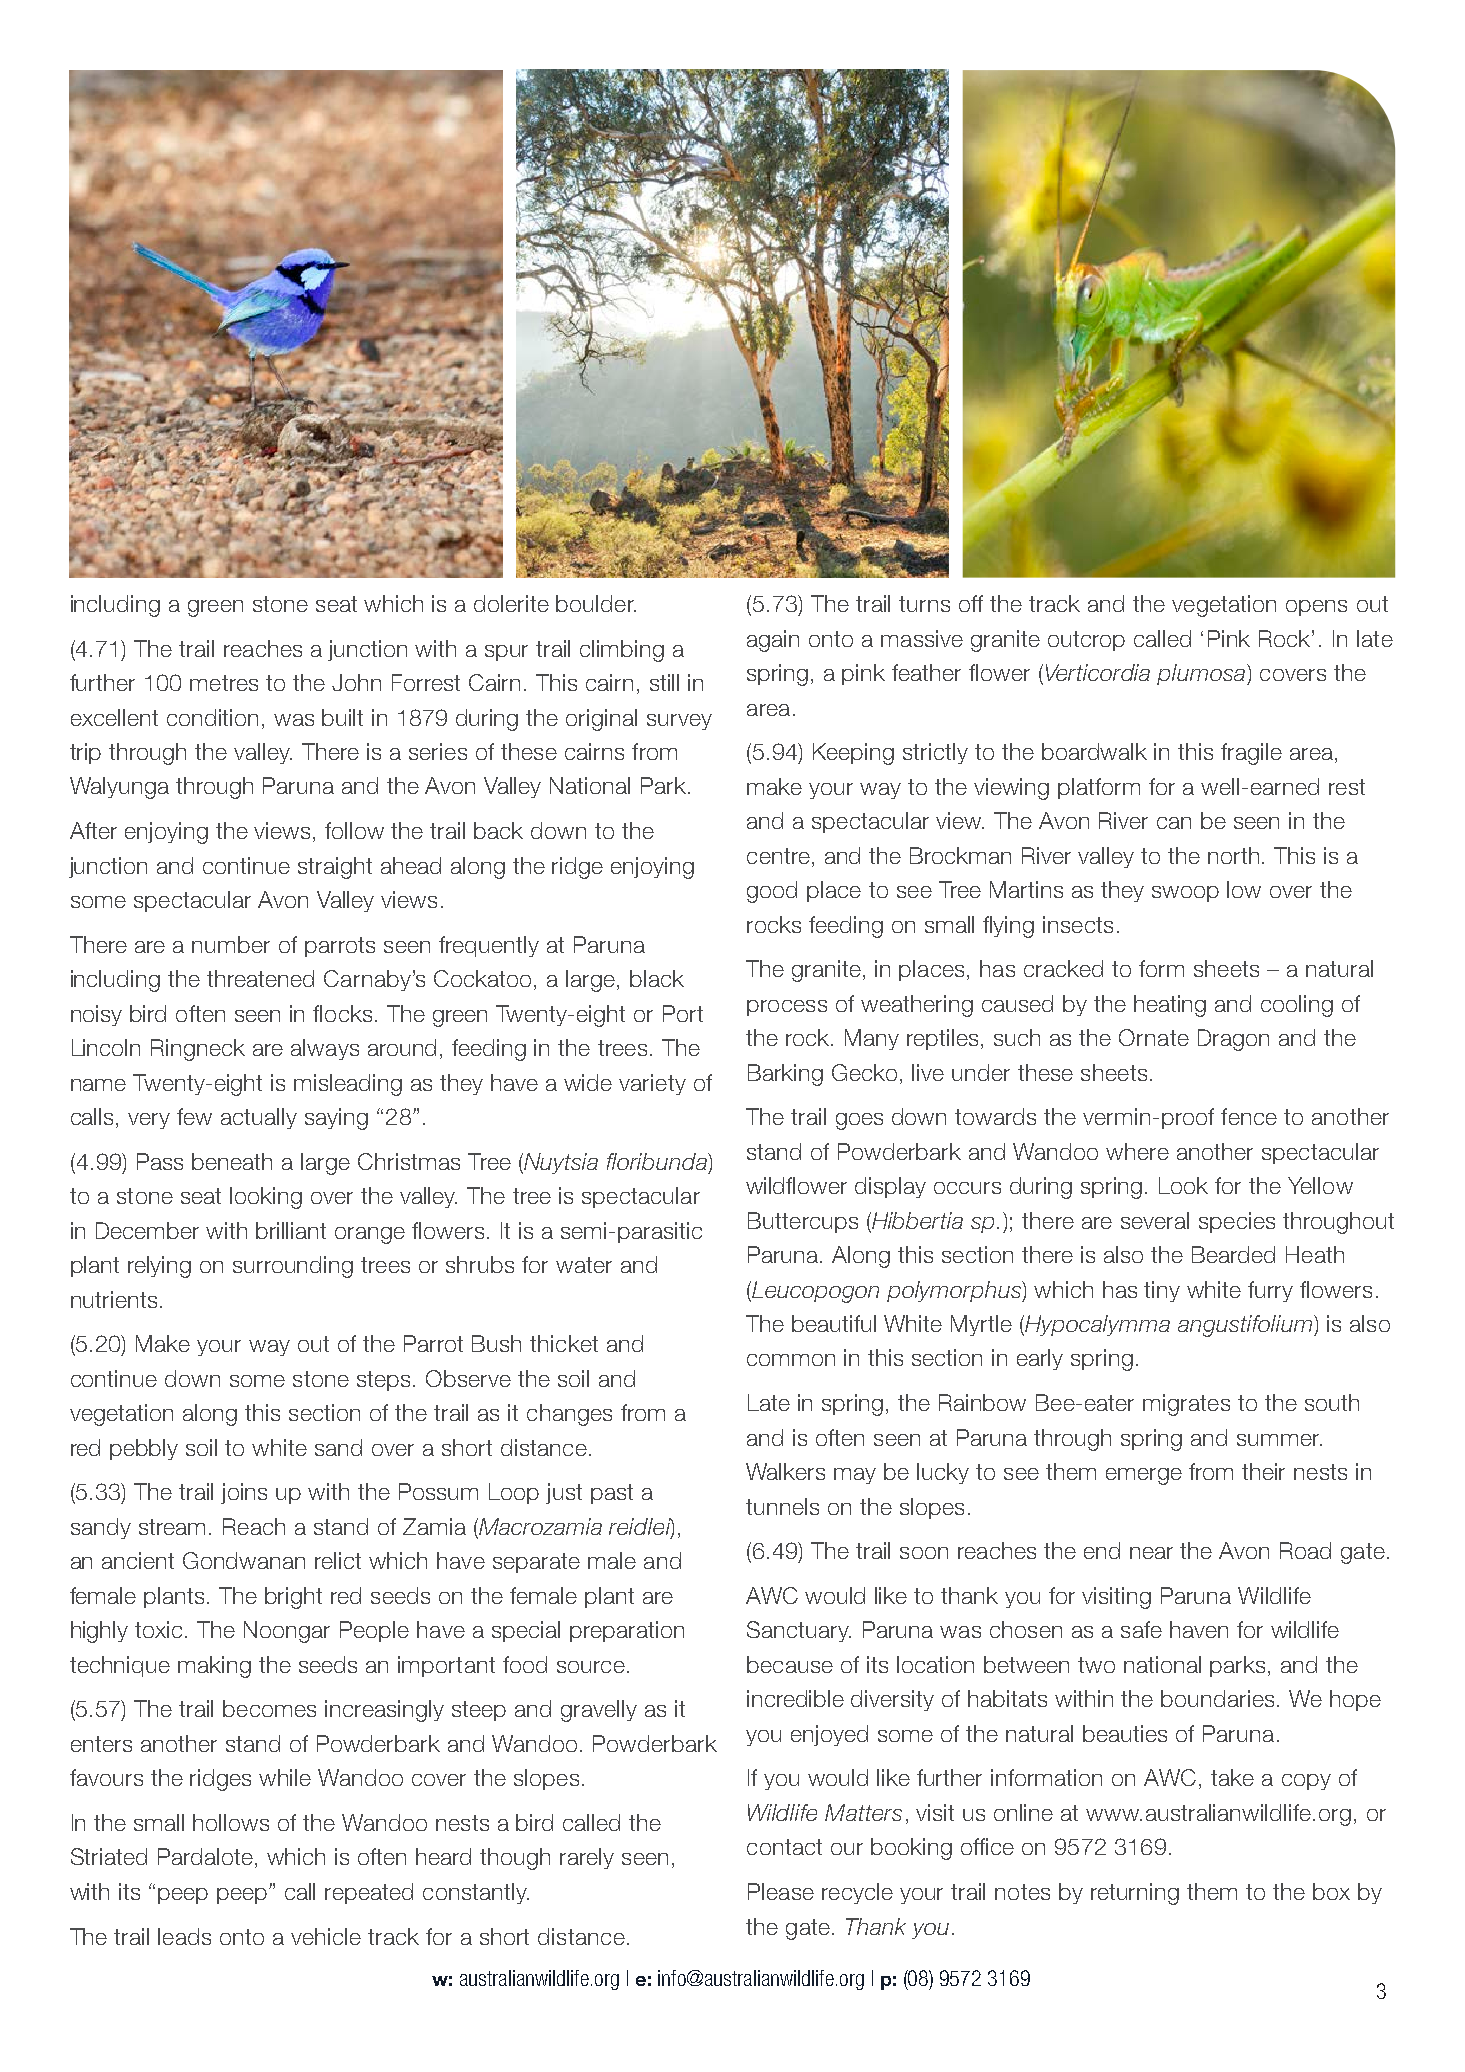 This screenshot has height=2072, width=1465. Describe the element at coordinates (773, 641) in the screenshot. I see `again` at that location.
